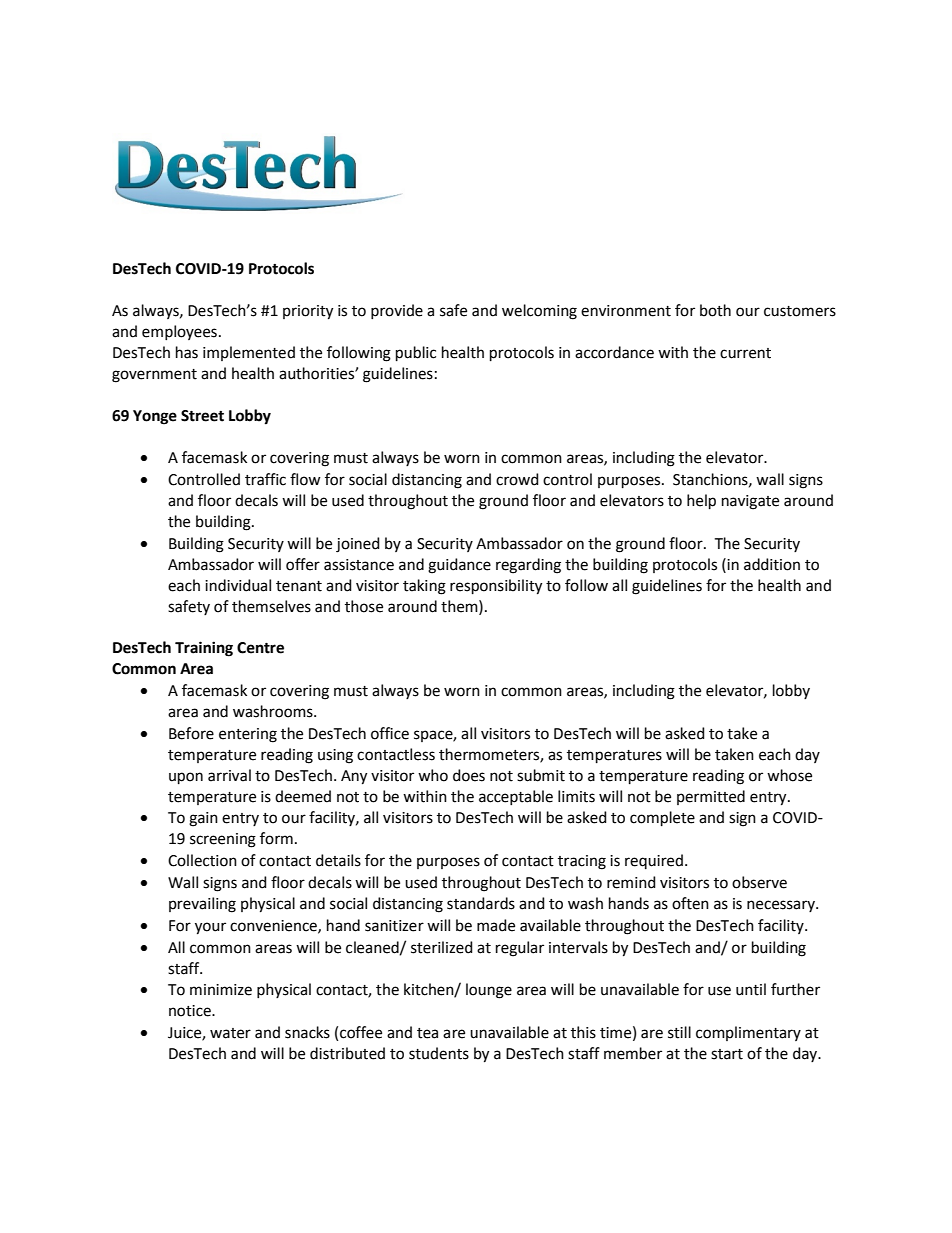 The width and height of the screenshot is (952, 1233). I want to click on does, so click(469, 775).
